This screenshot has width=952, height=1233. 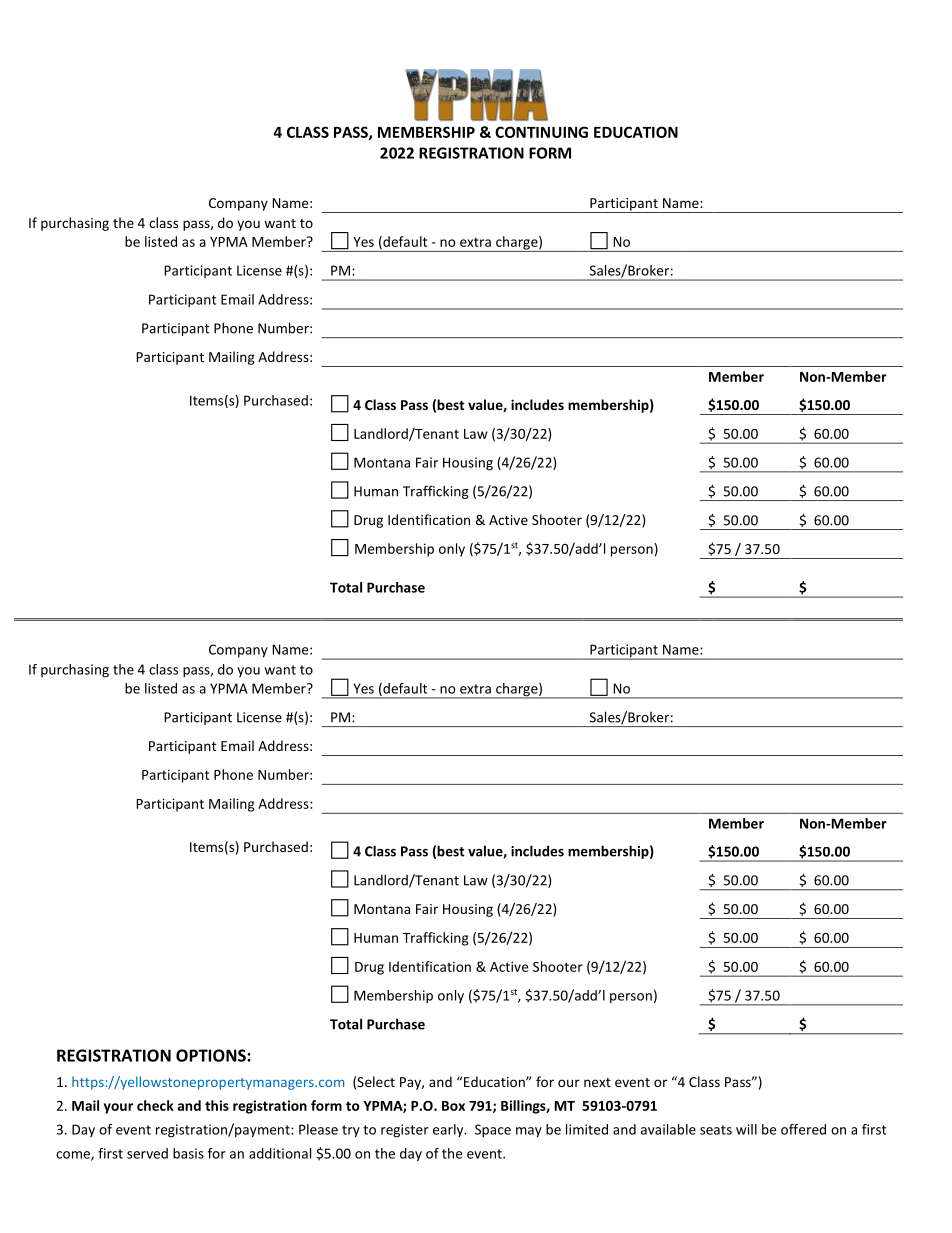 What do you see at coordinates (668, 1129) in the screenshot?
I see `available` at bounding box center [668, 1129].
